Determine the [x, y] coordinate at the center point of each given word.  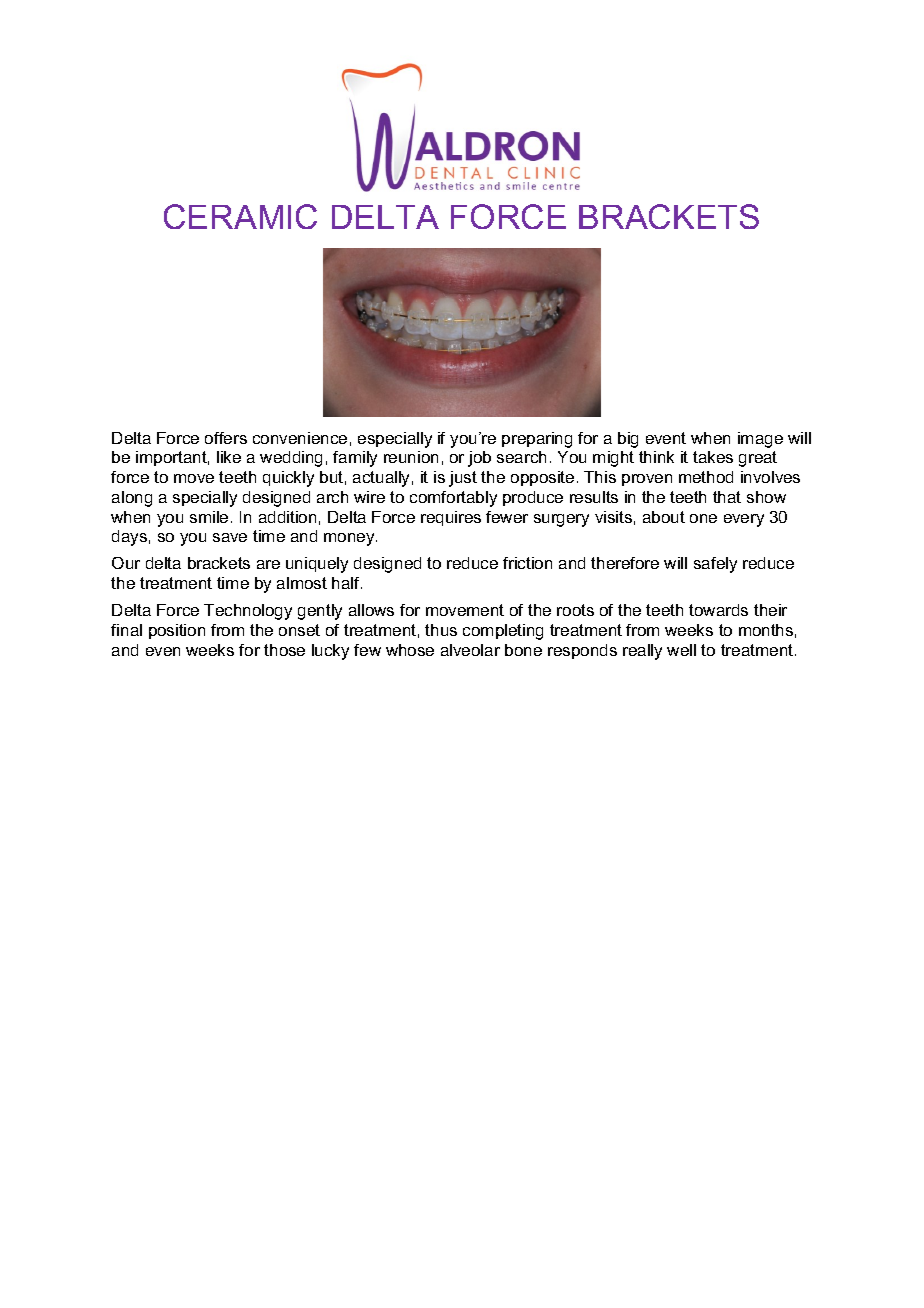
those [284, 650]
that [727, 497]
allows [371, 610]
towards [718, 610]
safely [715, 565]
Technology [248, 612]
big [628, 440]
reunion [411, 457]
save [230, 537]
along [132, 499]
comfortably [453, 499]
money [350, 539]
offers [226, 438]
